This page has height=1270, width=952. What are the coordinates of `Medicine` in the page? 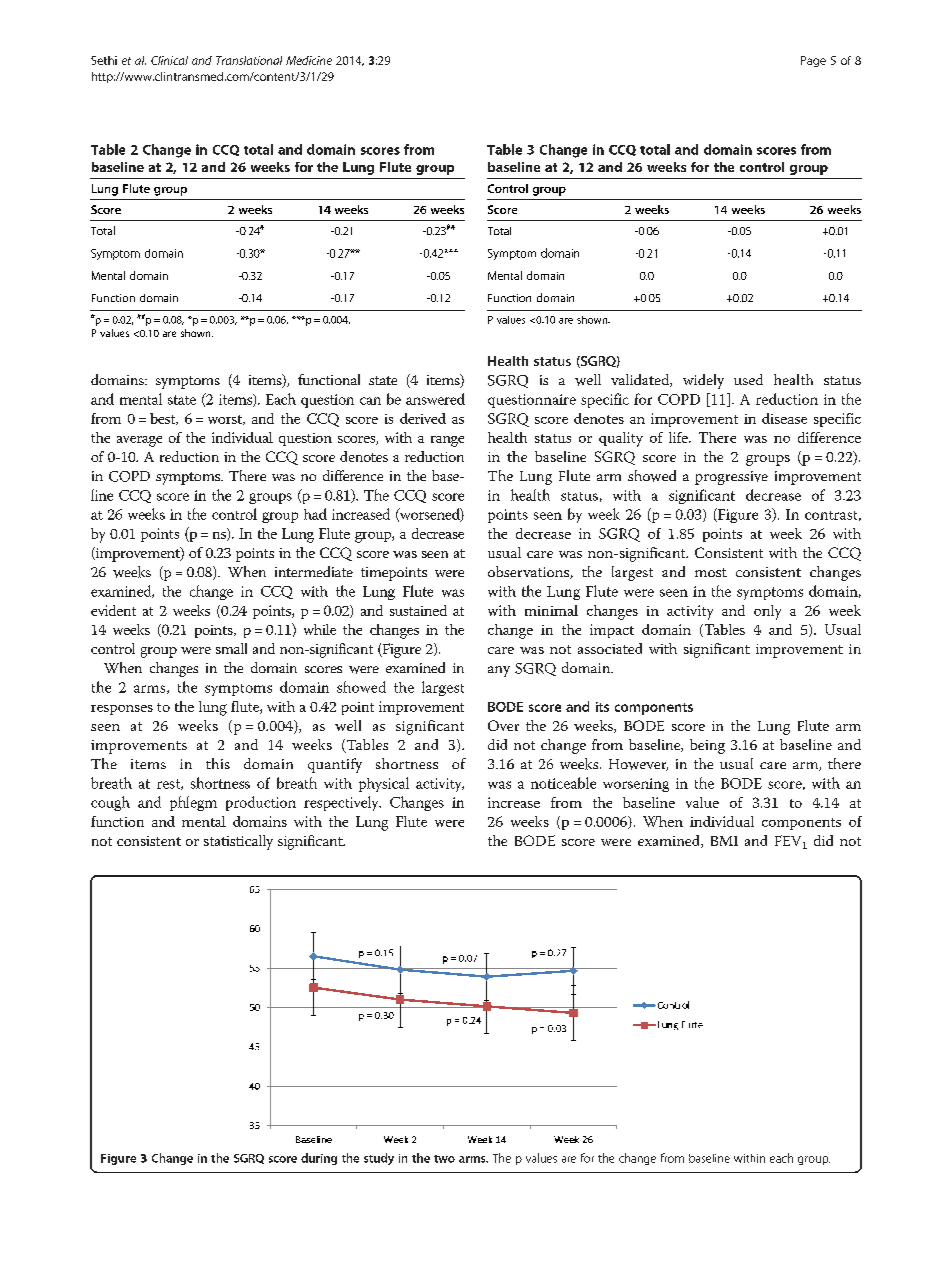 It's located at (309, 60).
